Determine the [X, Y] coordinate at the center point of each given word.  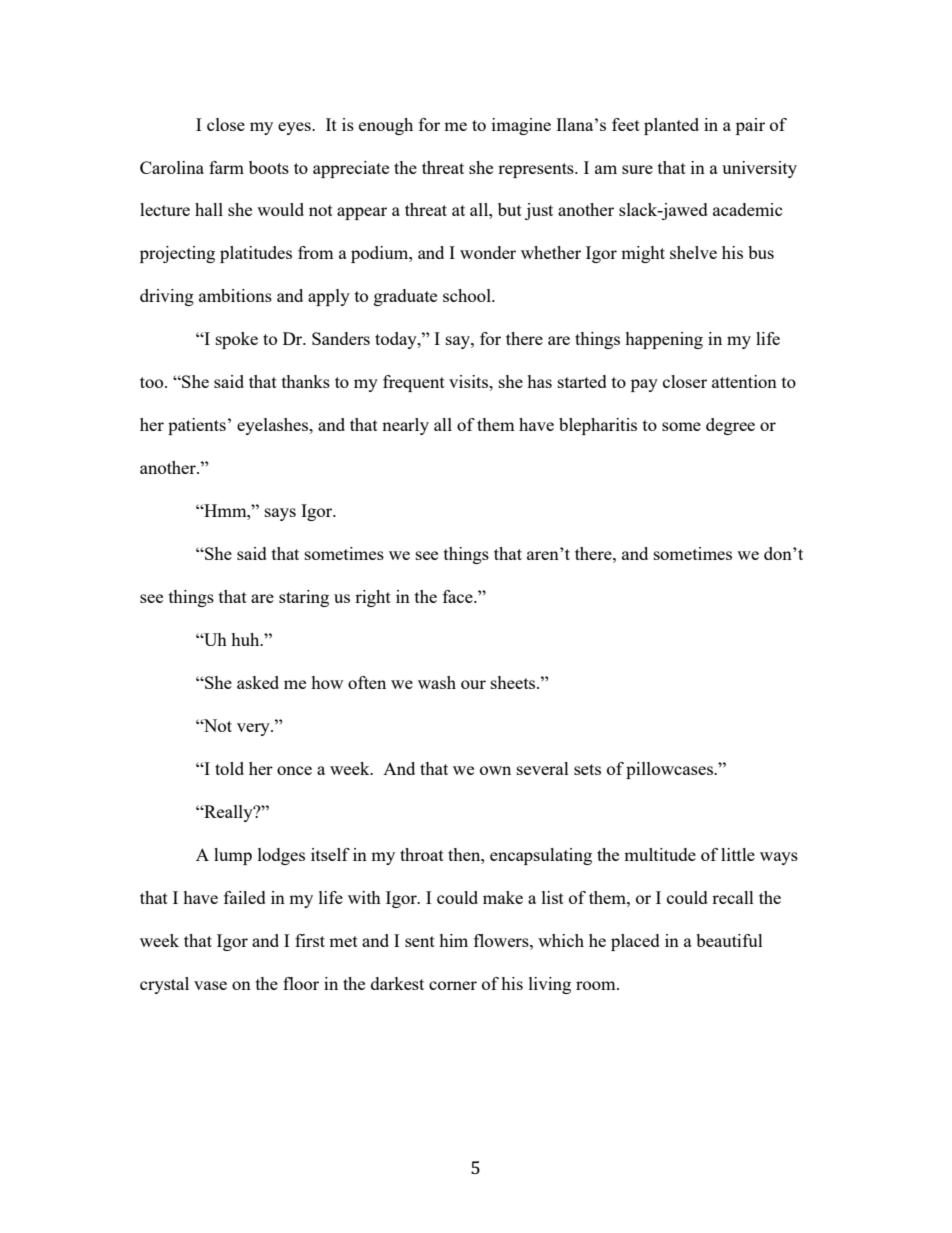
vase [210, 985]
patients [197, 426]
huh [246, 639]
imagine [521, 126]
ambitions [235, 295]
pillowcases [670, 770]
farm [226, 167]
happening [664, 340]
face [459, 596]
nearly [405, 426]
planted [671, 126]
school [468, 295]
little [738, 854]
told [229, 768]
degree [730, 426]
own [495, 770]
